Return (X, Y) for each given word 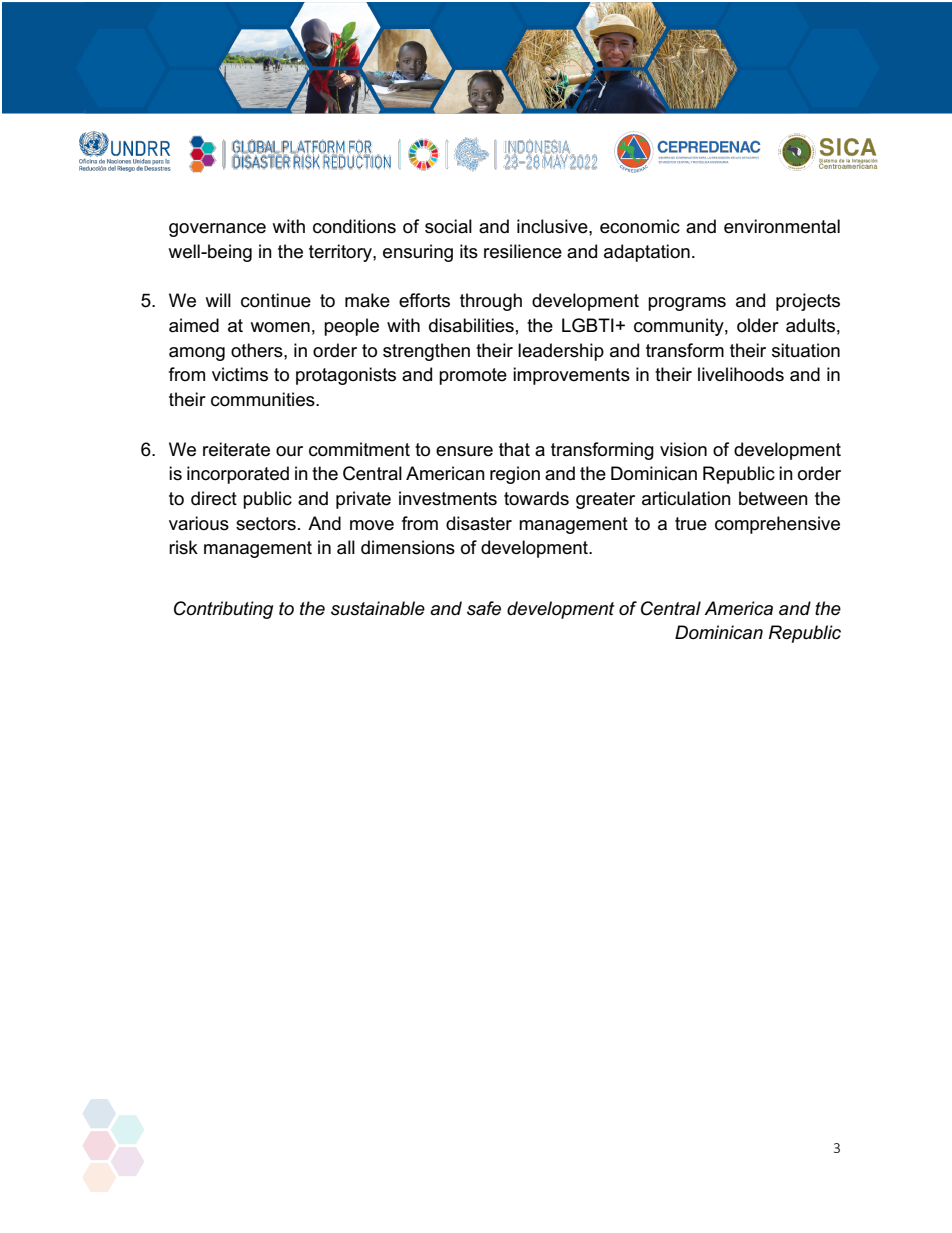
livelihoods (741, 374)
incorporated (238, 475)
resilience (523, 251)
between (773, 498)
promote (473, 376)
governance (217, 230)
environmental (782, 226)
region (515, 475)
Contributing (223, 610)
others (258, 350)
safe (484, 608)
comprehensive (777, 525)
